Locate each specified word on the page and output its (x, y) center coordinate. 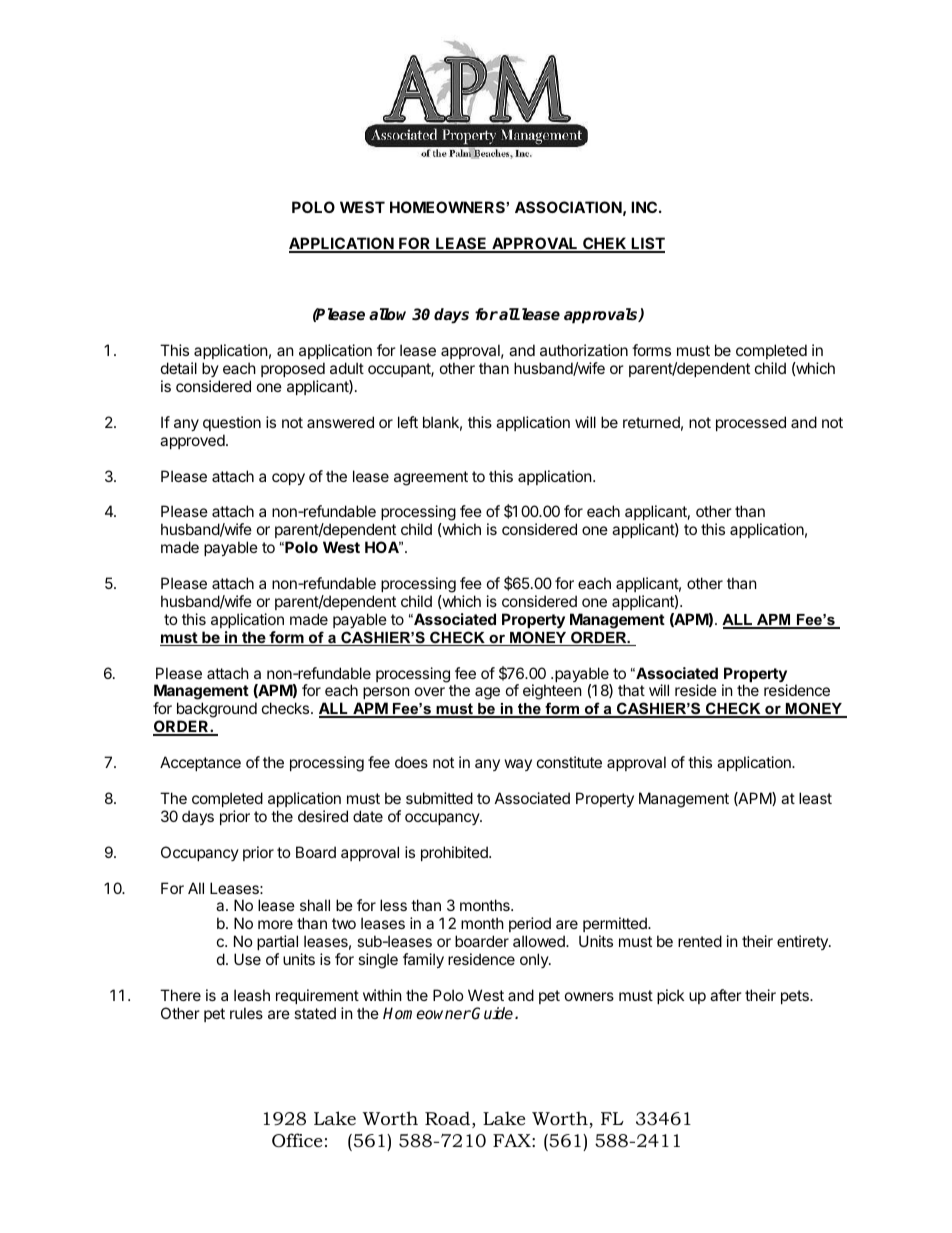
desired (323, 816)
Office (297, 1140)
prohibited (455, 853)
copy (288, 479)
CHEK (605, 244)
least (815, 798)
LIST (647, 244)
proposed (293, 369)
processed (751, 423)
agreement (431, 478)
